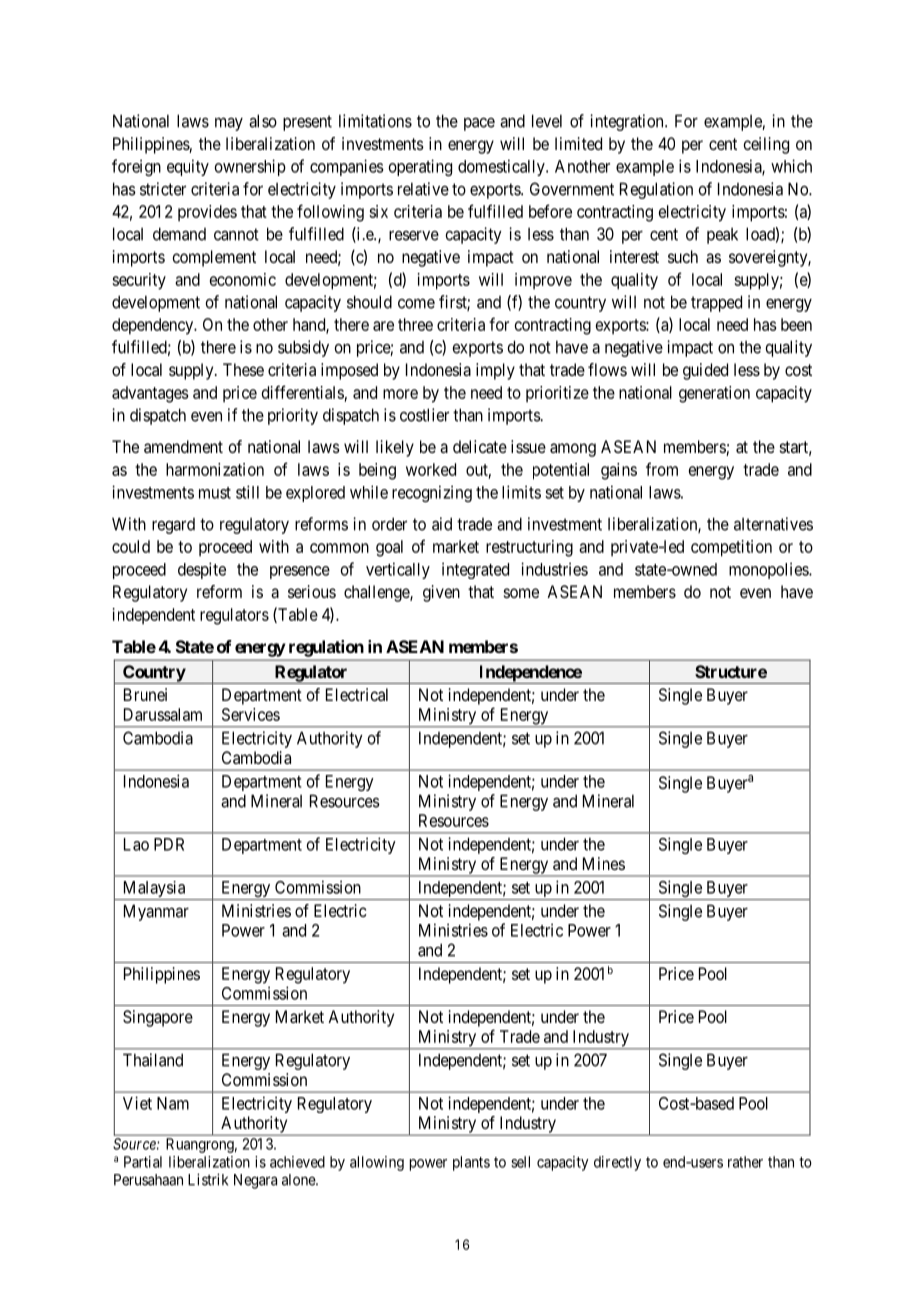 Image resolution: width=924 pixels, height=1308 pixels. I want to click on PDR, so click(169, 844).
